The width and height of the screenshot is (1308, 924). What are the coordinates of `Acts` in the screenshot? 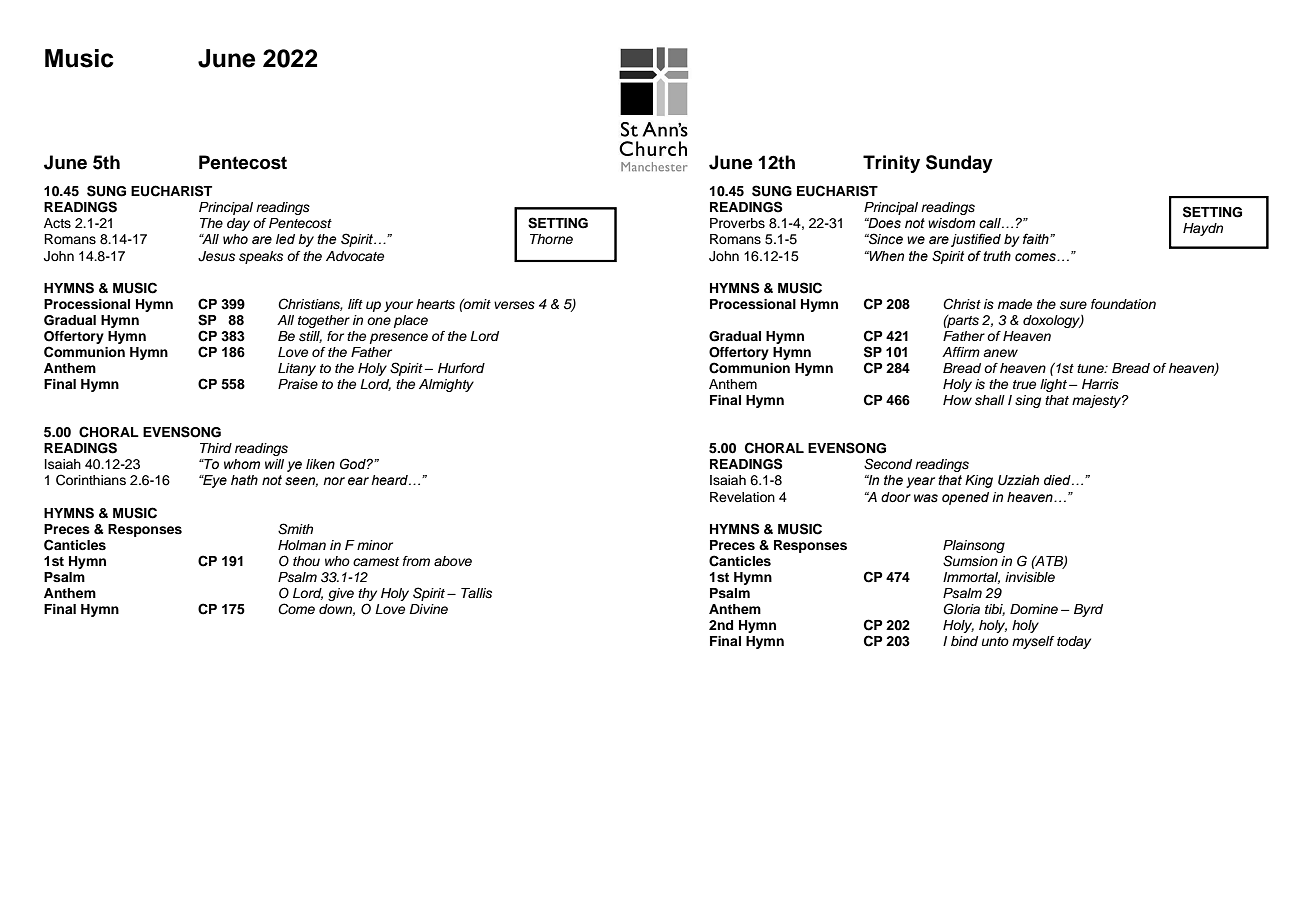 It's located at (57, 223).
